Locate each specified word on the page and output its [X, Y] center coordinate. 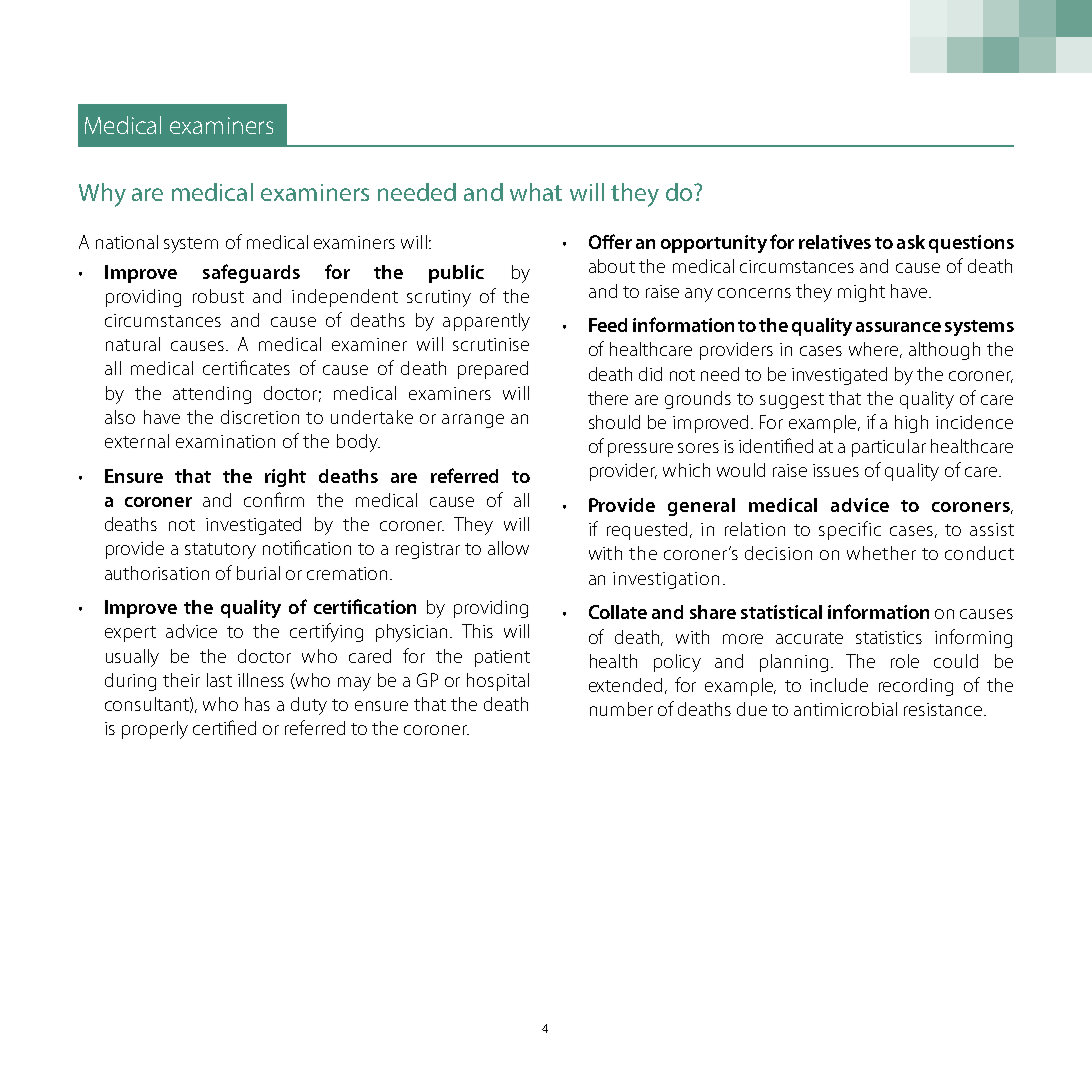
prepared [493, 370]
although [944, 351]
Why [102, 195]
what [536, 192]
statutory [220, 551]
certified [224, 727]
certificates [246, 367]
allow [508, 548]
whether [881, 553]
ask [911, 242]
